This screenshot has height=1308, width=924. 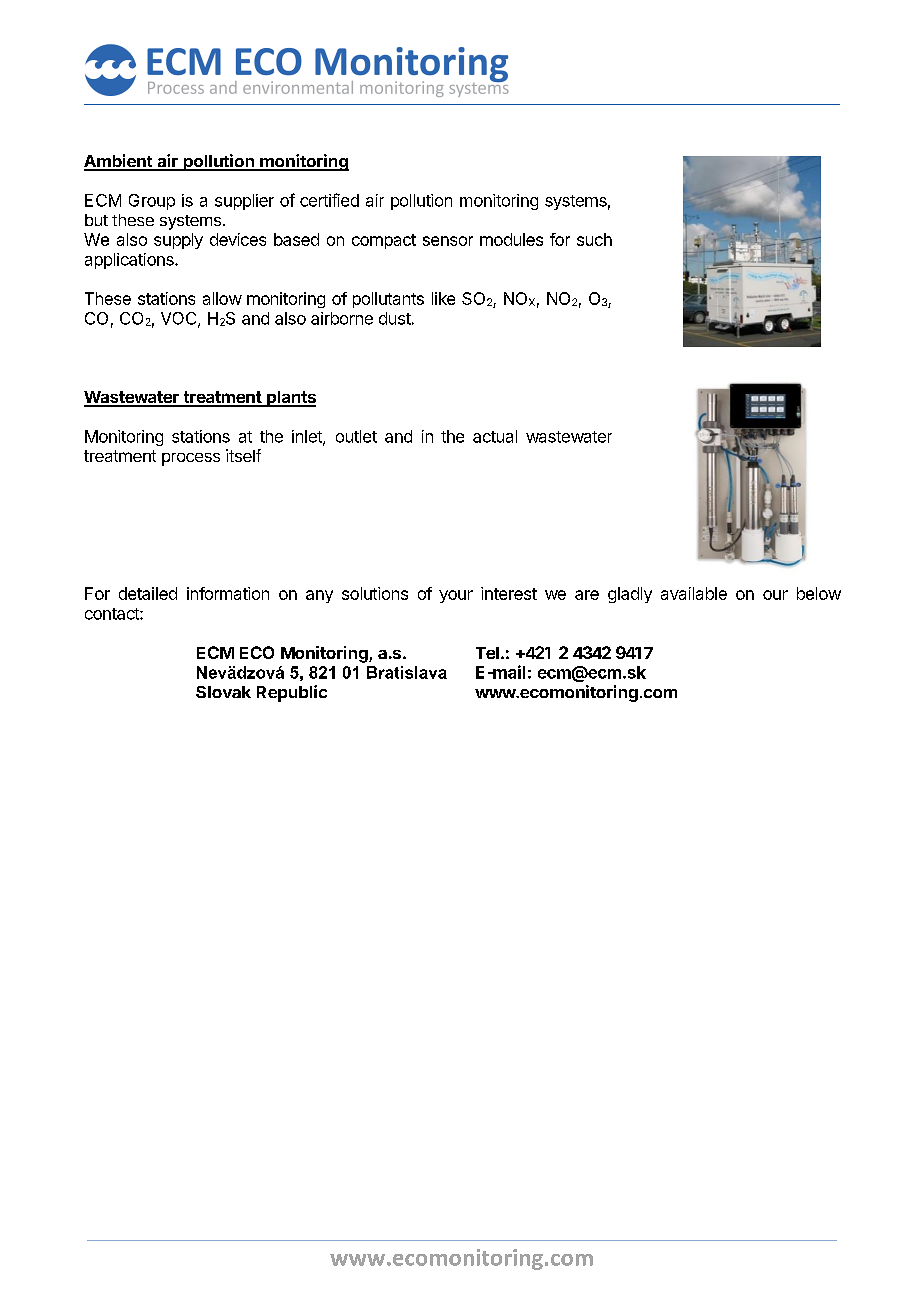 I want to click on process, so click(x=191, y=459).
